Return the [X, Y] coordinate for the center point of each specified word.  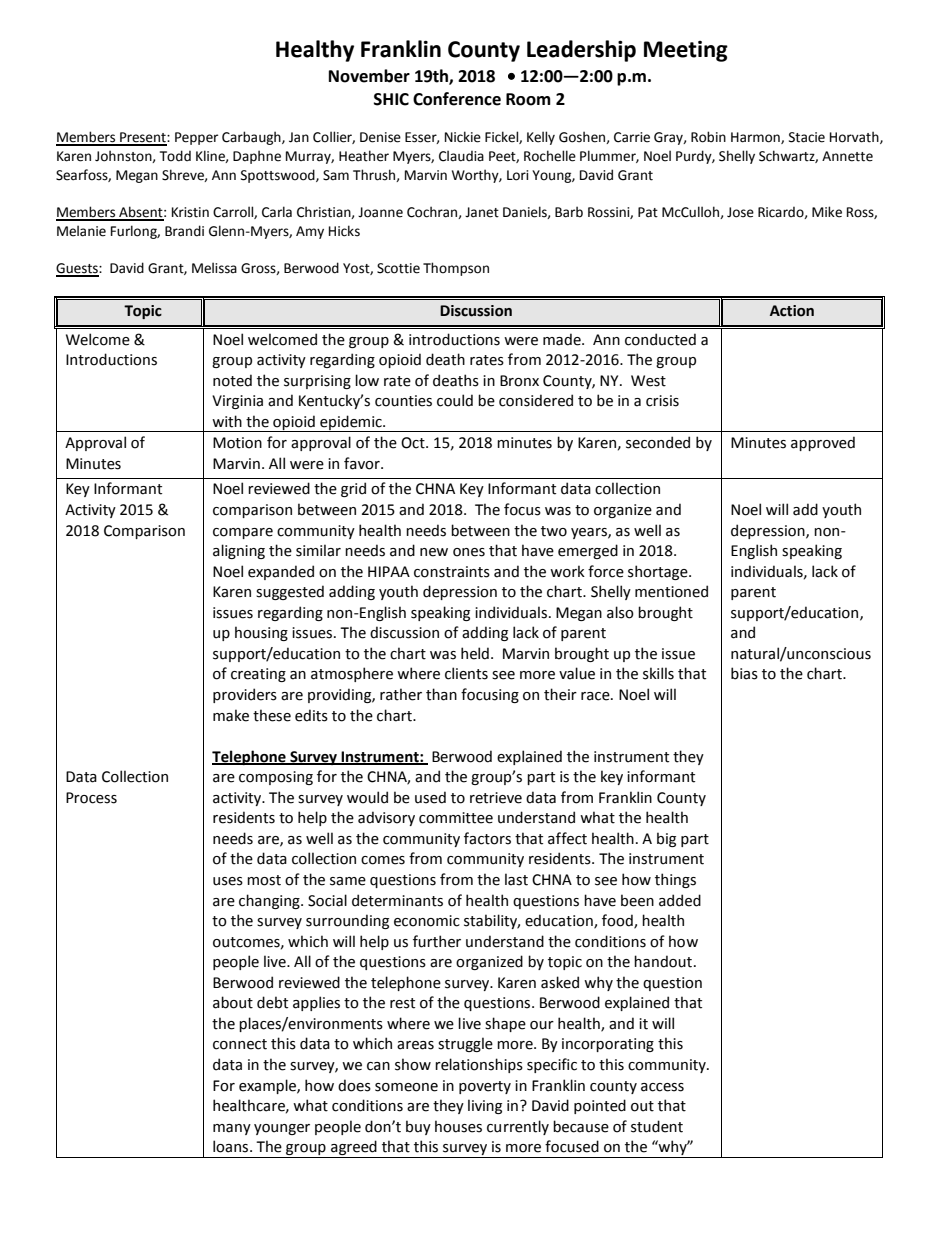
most [264, 880]
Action [792, 311]
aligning [239, 551]
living [485, 1106]
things [675, 880]
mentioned [671, 591]
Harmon [756, 138]
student [657, 1126]
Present [143, 138]
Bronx [519, 381]
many [232, 1129]
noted [232, 380]
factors [487, 838]
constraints [452, 572]
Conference [457, 99]
